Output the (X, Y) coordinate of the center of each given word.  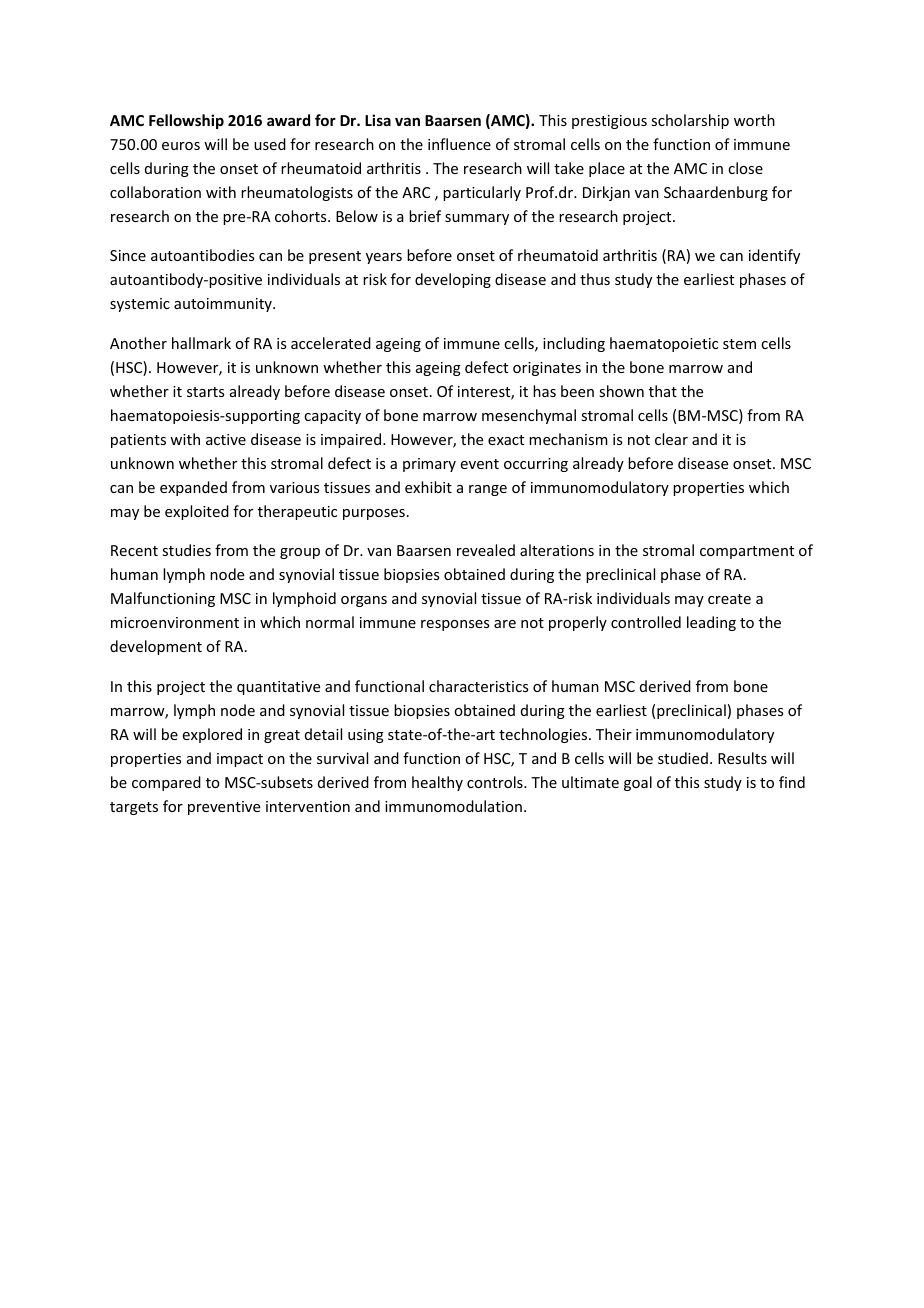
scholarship (690, 121)
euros (181, 146)
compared (166, 783)
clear (671, 439)
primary (429, 465)
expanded (193, 488)
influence (459, 144)
